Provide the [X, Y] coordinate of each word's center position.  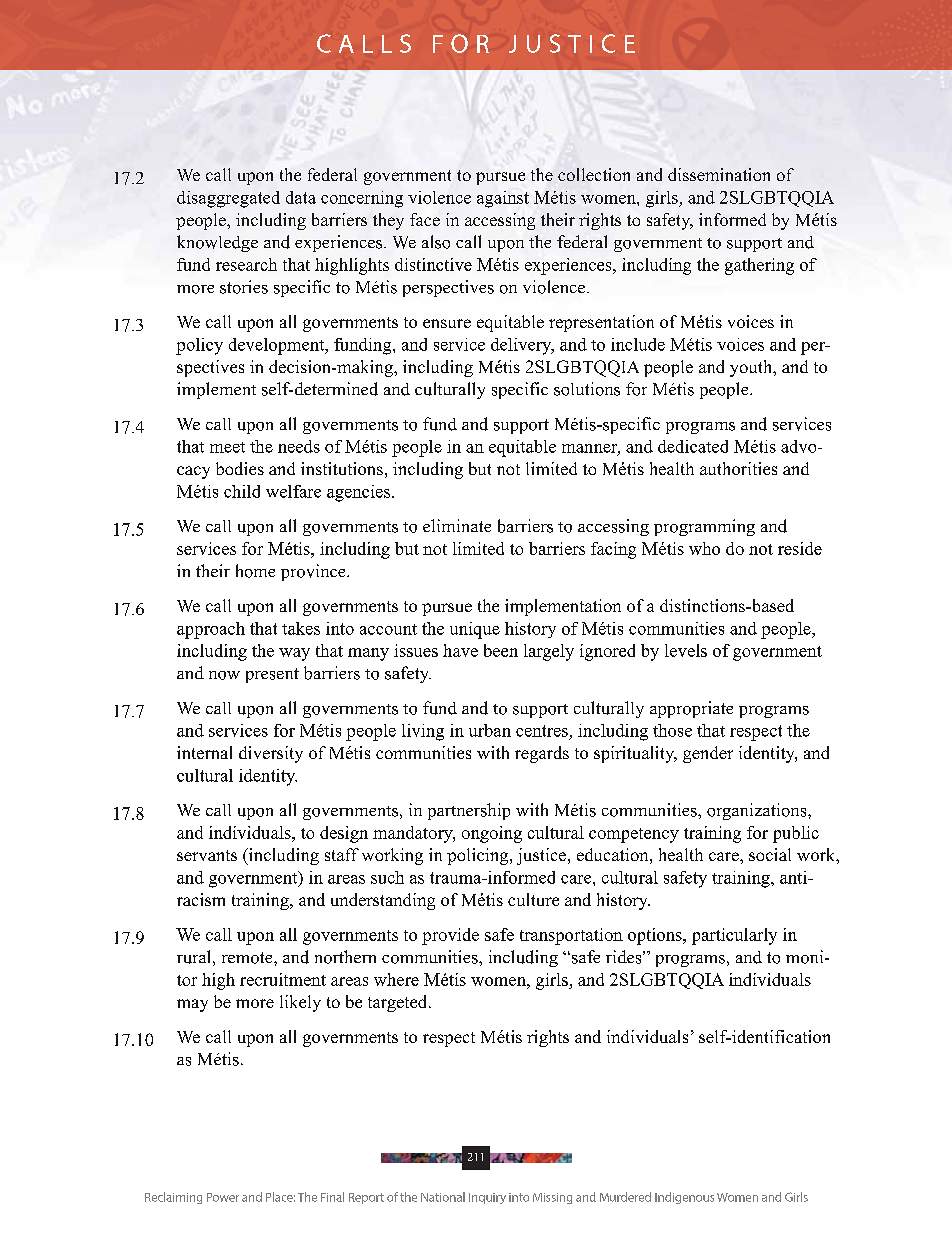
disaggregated [228, 199]
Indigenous [684, 1198]
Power [223, 1197]
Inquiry [487, 1198]
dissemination [719, 174]
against [503, 199]
